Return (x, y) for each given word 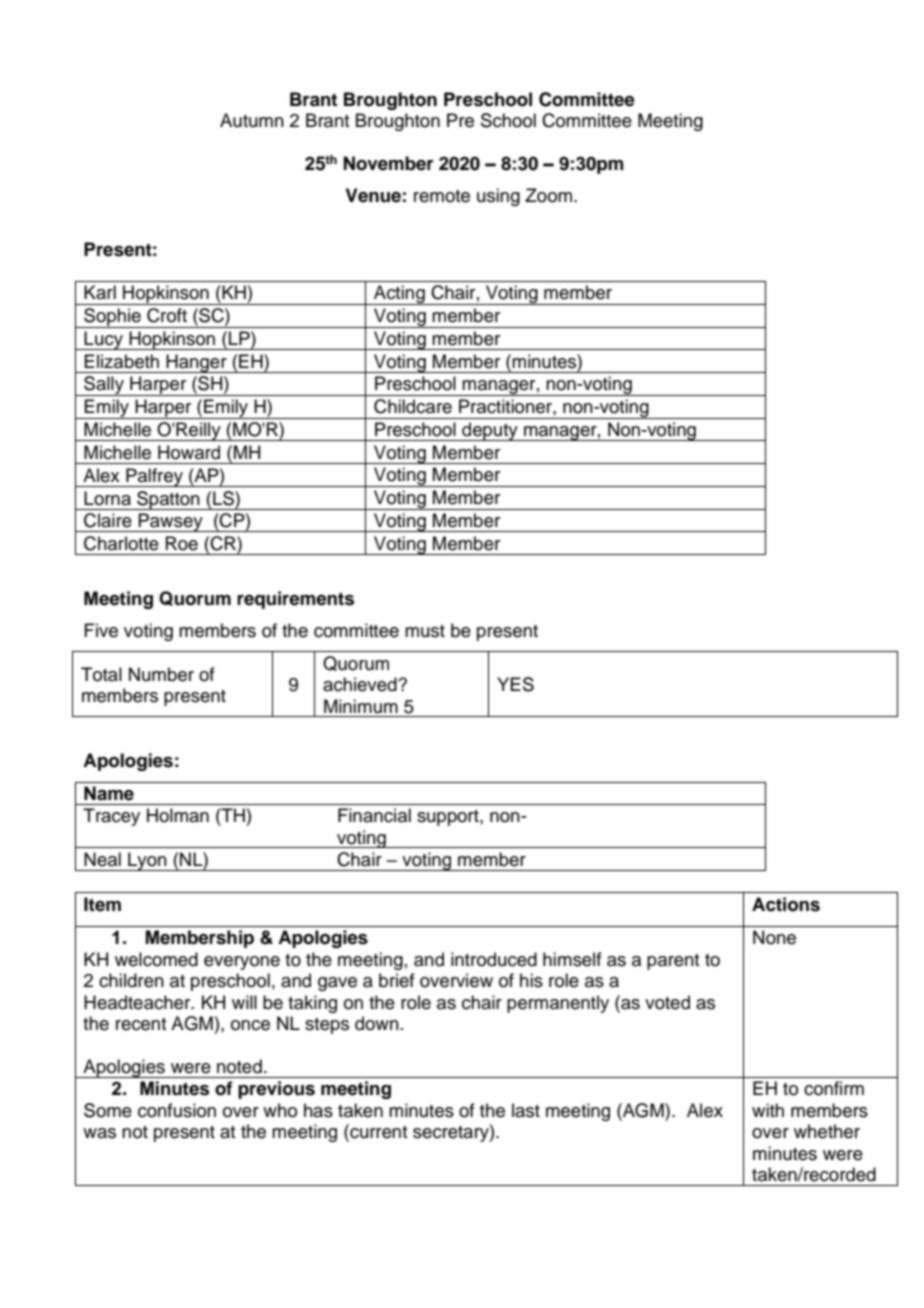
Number (161, 674)
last (526, 1110)
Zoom (550, 195)
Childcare (413, 406)
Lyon (147, 861)
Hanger (196, 363)
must (425, 631)
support (449, 818)
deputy (490, 431)
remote (442, 196)
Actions (786, 904)
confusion (177, 1110)
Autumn (252, 120)
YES (515, 684)
